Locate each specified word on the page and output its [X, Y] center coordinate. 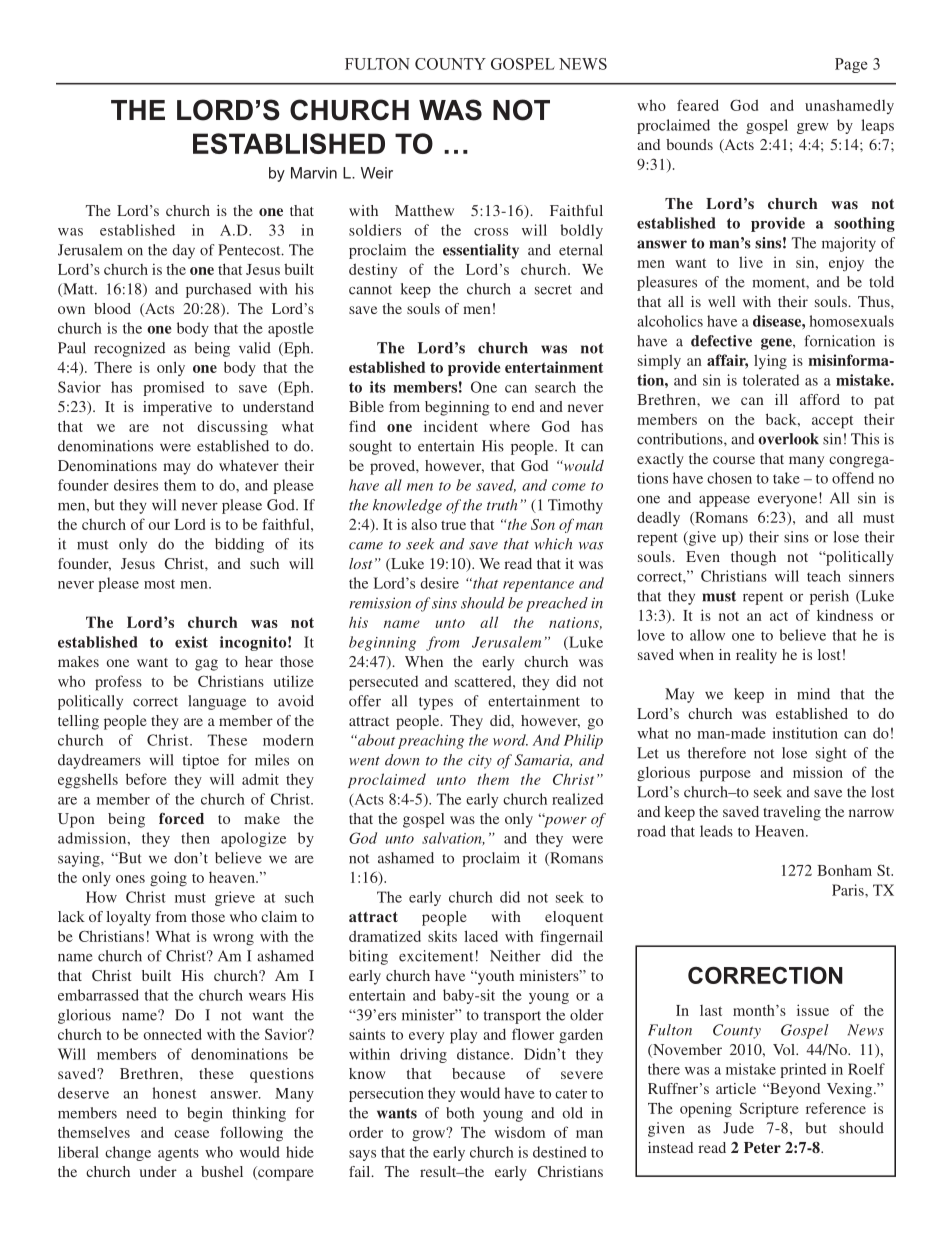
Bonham [844, 870]
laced [481, 936]
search [555, 387]
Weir [377, 173]
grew [813, 128]
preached [557, 604]
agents [178, 1154]
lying [770, 362]
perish [829, 597]
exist [191, 642]
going [168, 879]
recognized [129, 349]
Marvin [314, 173]
